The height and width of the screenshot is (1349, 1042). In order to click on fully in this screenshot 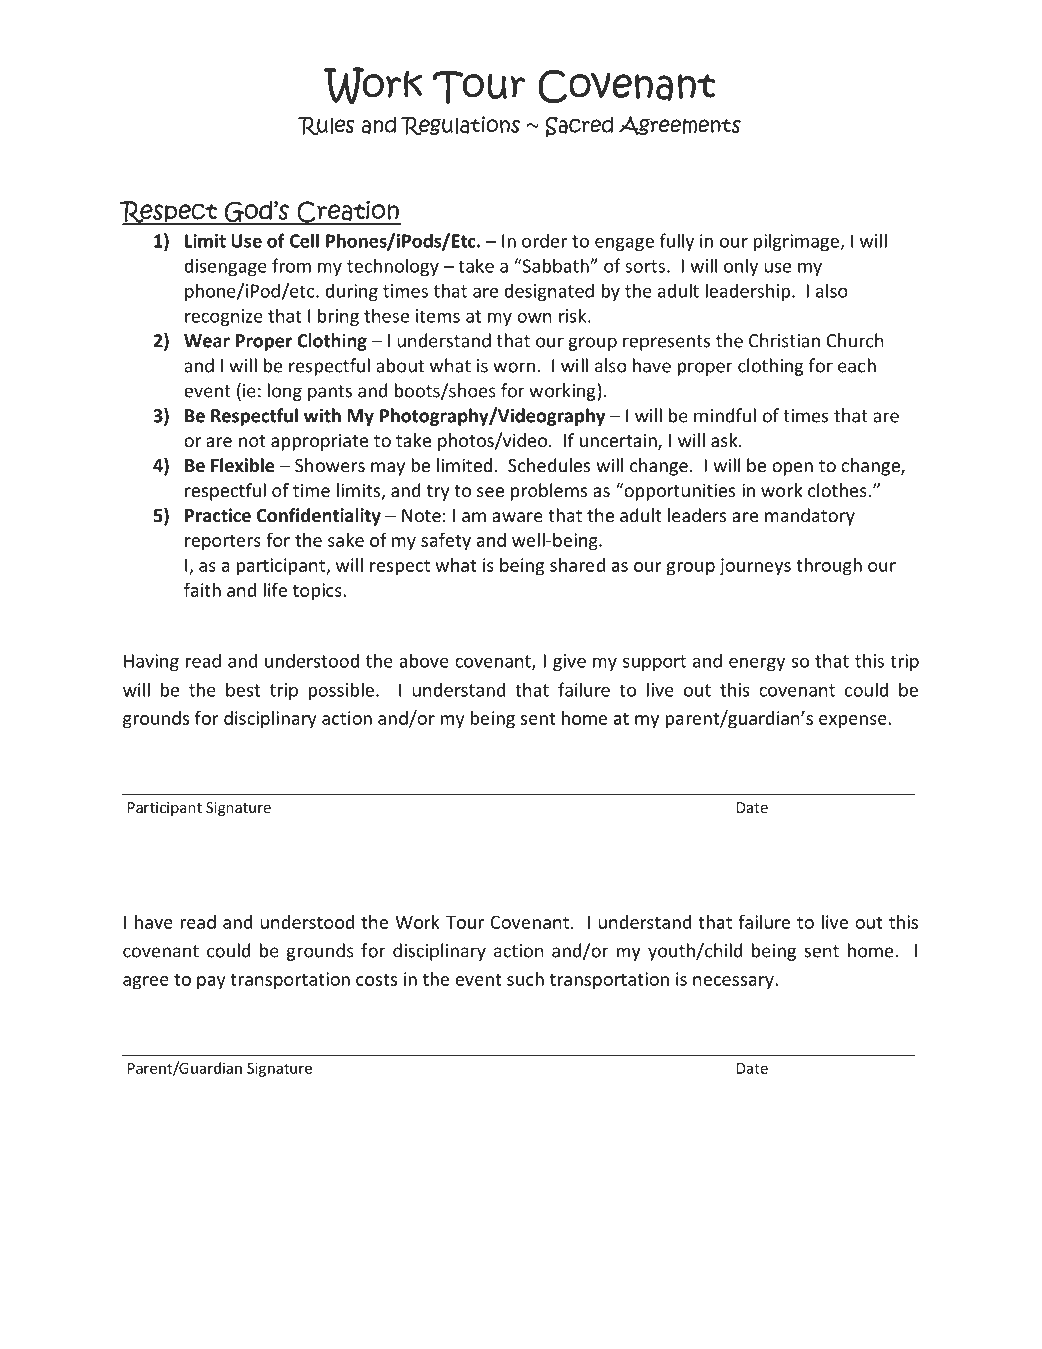, I will do `click(677, 242)`.
